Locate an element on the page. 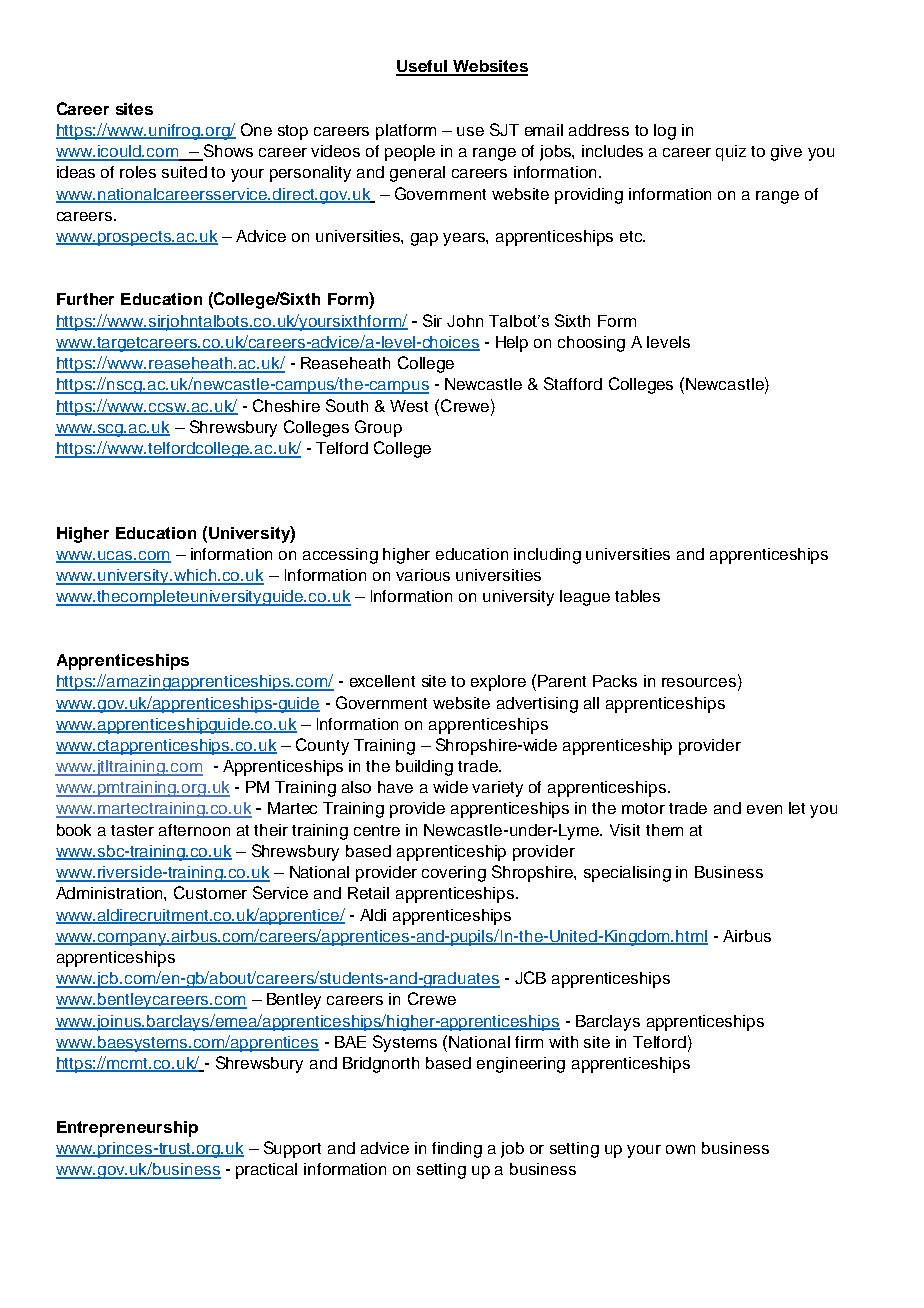 The width and height of the image is (924, 1308). various is located at coordinates (423, 575).
